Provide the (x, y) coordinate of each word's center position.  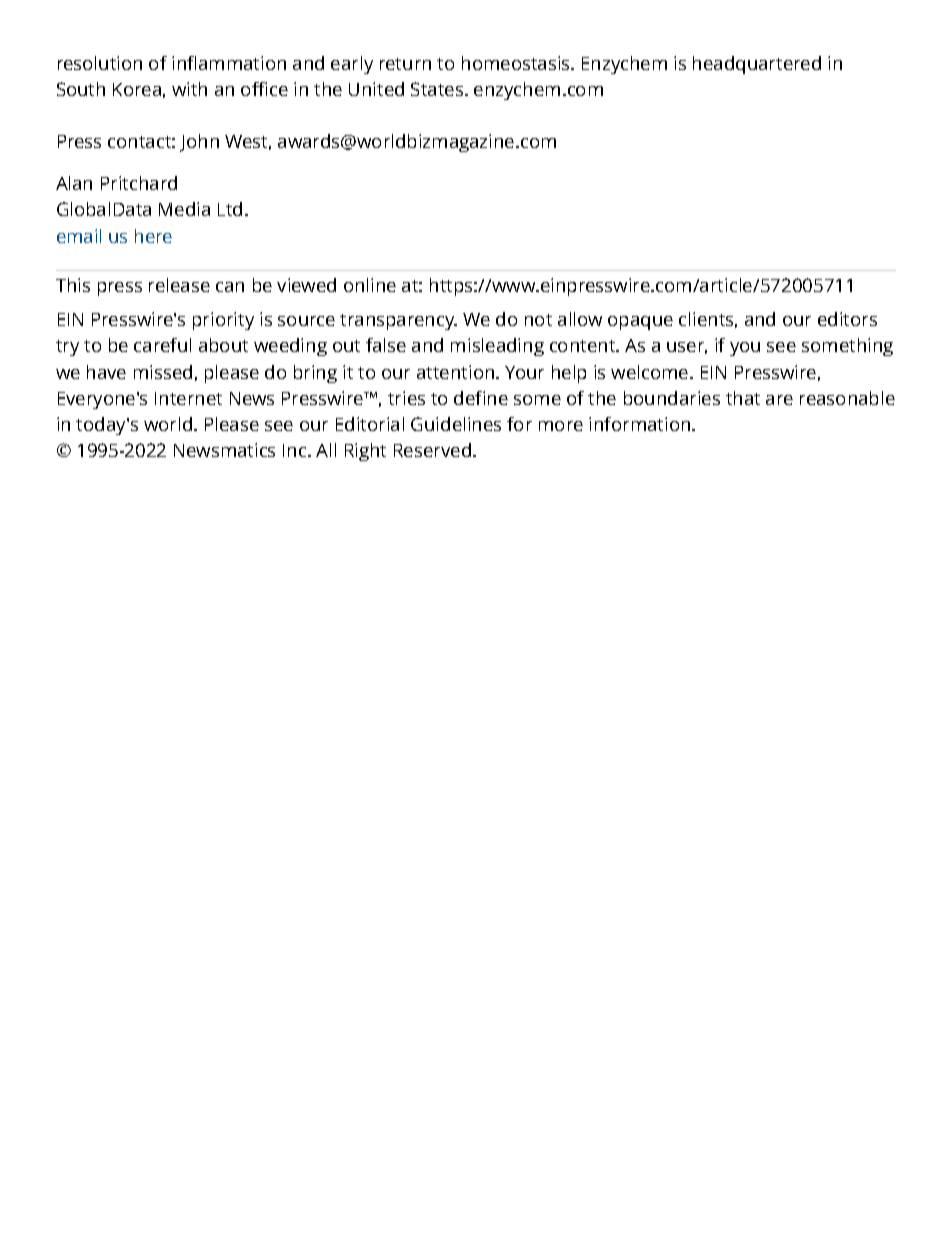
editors (847, 319)
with (189, 89)
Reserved (432, 450)
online (370, 285)
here (153, 236)
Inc (296, 450)
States (438, 89)
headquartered (757, 65)
